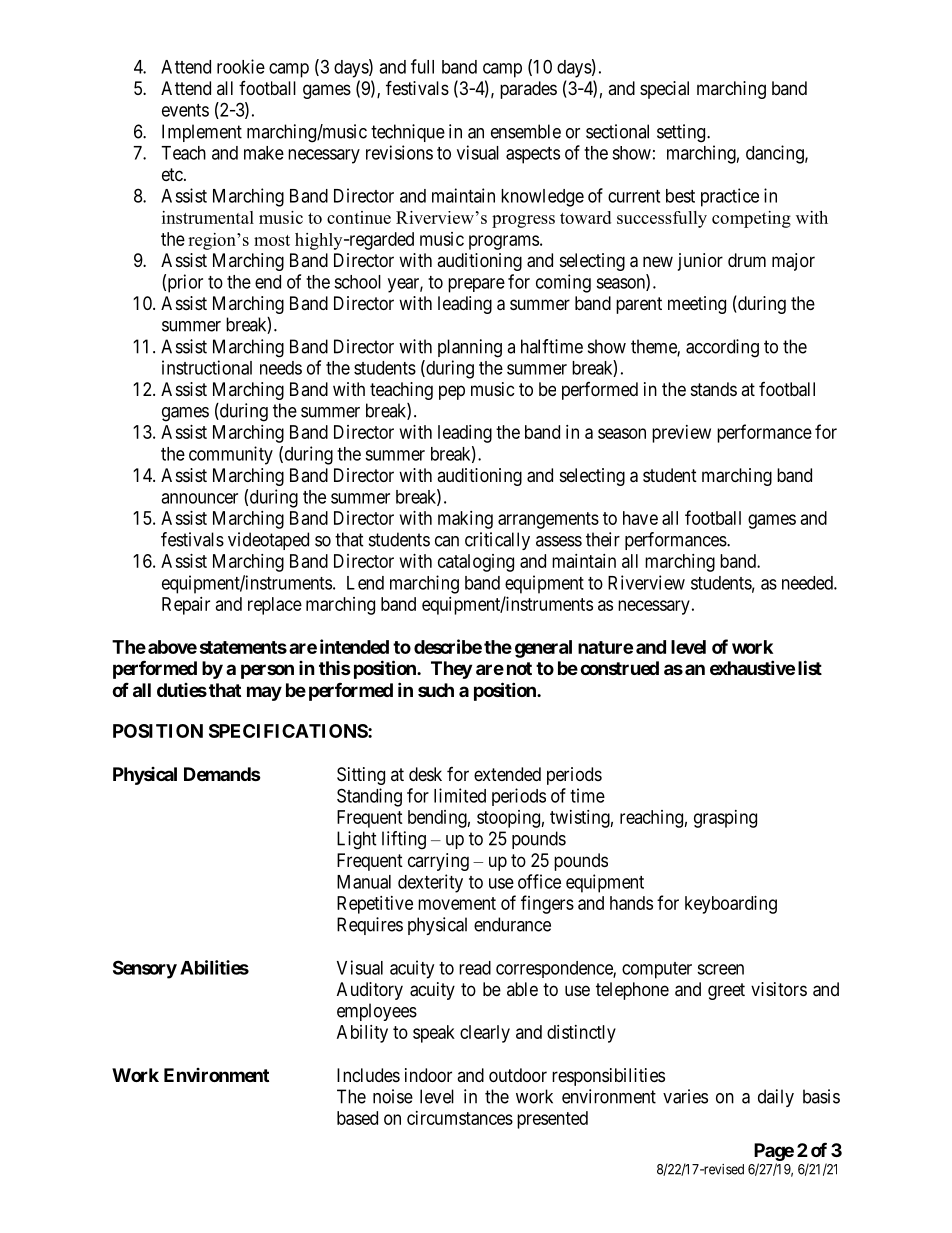 This image has width=952, height=1233. Describe the element at coordinates (682, 133) in the image. I see `setting` at that location.
